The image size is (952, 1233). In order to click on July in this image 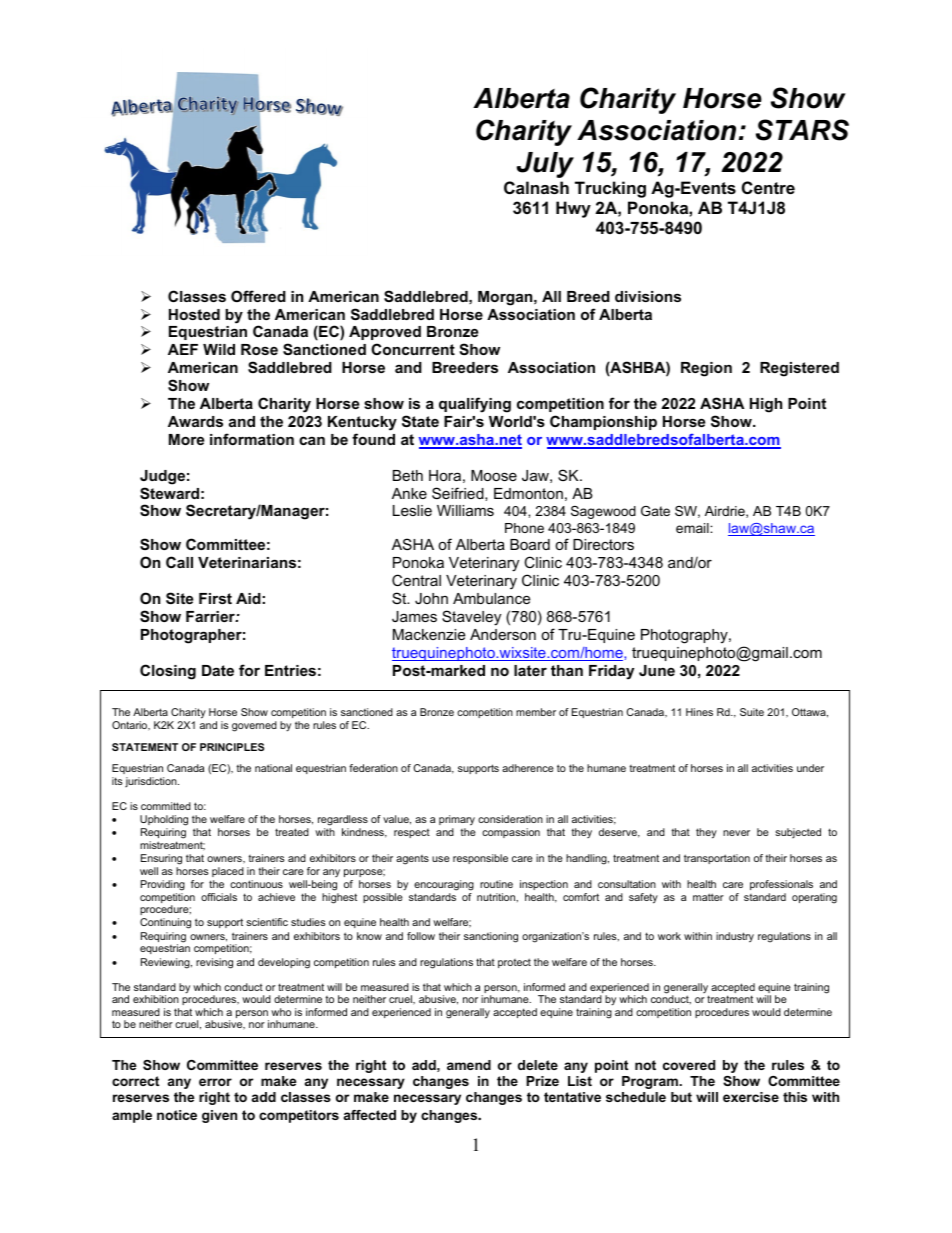, I will do `click(545, 165)`.
